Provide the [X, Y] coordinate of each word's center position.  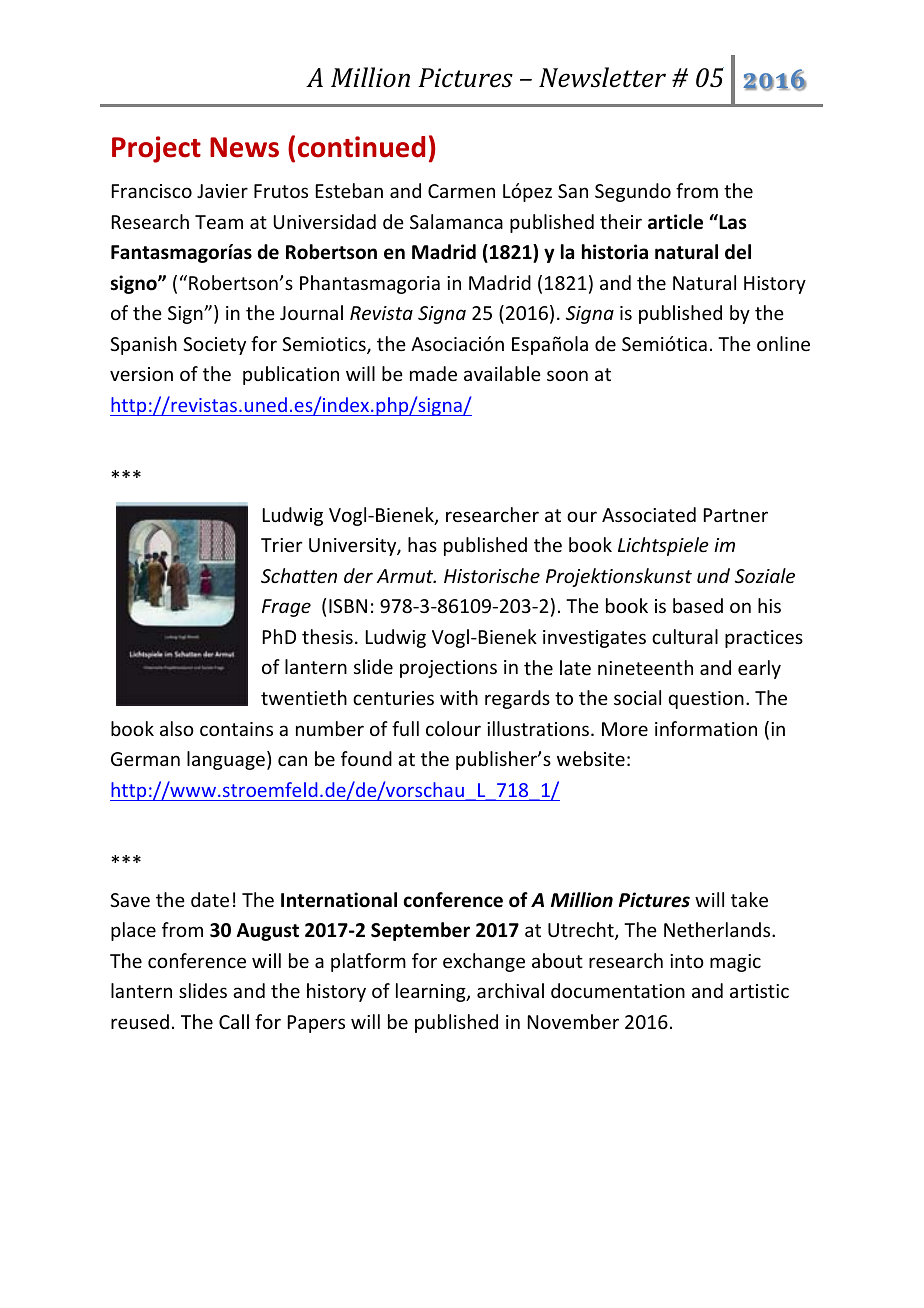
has [422, 544]
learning [432, 992]
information [706, 728]
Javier [222, 191]
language [226, 760]
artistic [759, 991]
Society [214, 346]
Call [234, 1021]
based [698, 605]
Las [731, 222]
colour [453, 728]
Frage [286, 608]
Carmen [461, 191]
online [783, 343]
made [433, 373]
